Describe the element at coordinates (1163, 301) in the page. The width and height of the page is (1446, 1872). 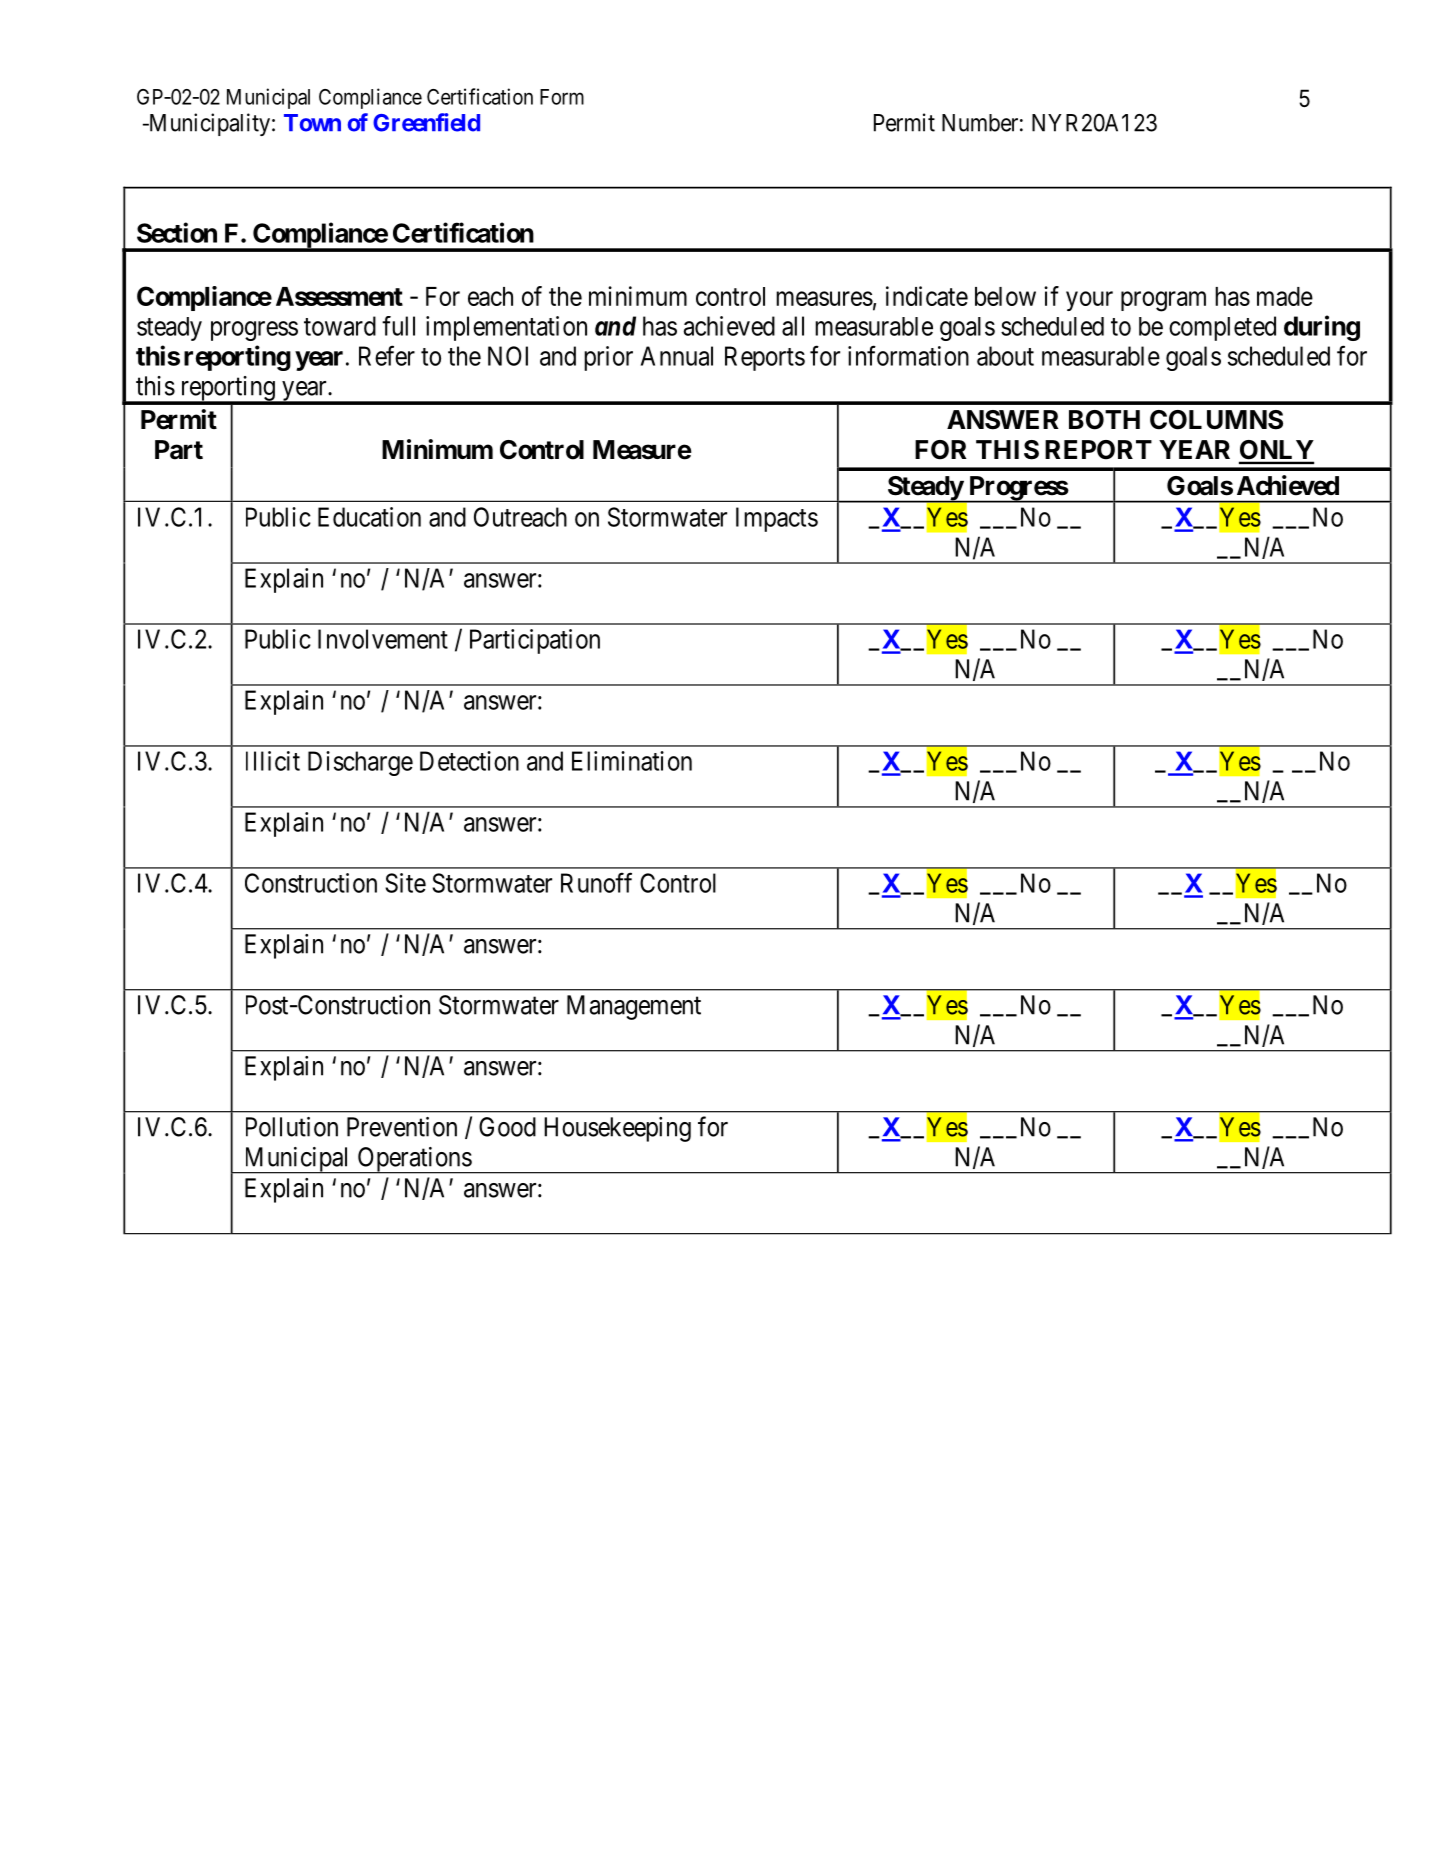
I see `program` at that location.
